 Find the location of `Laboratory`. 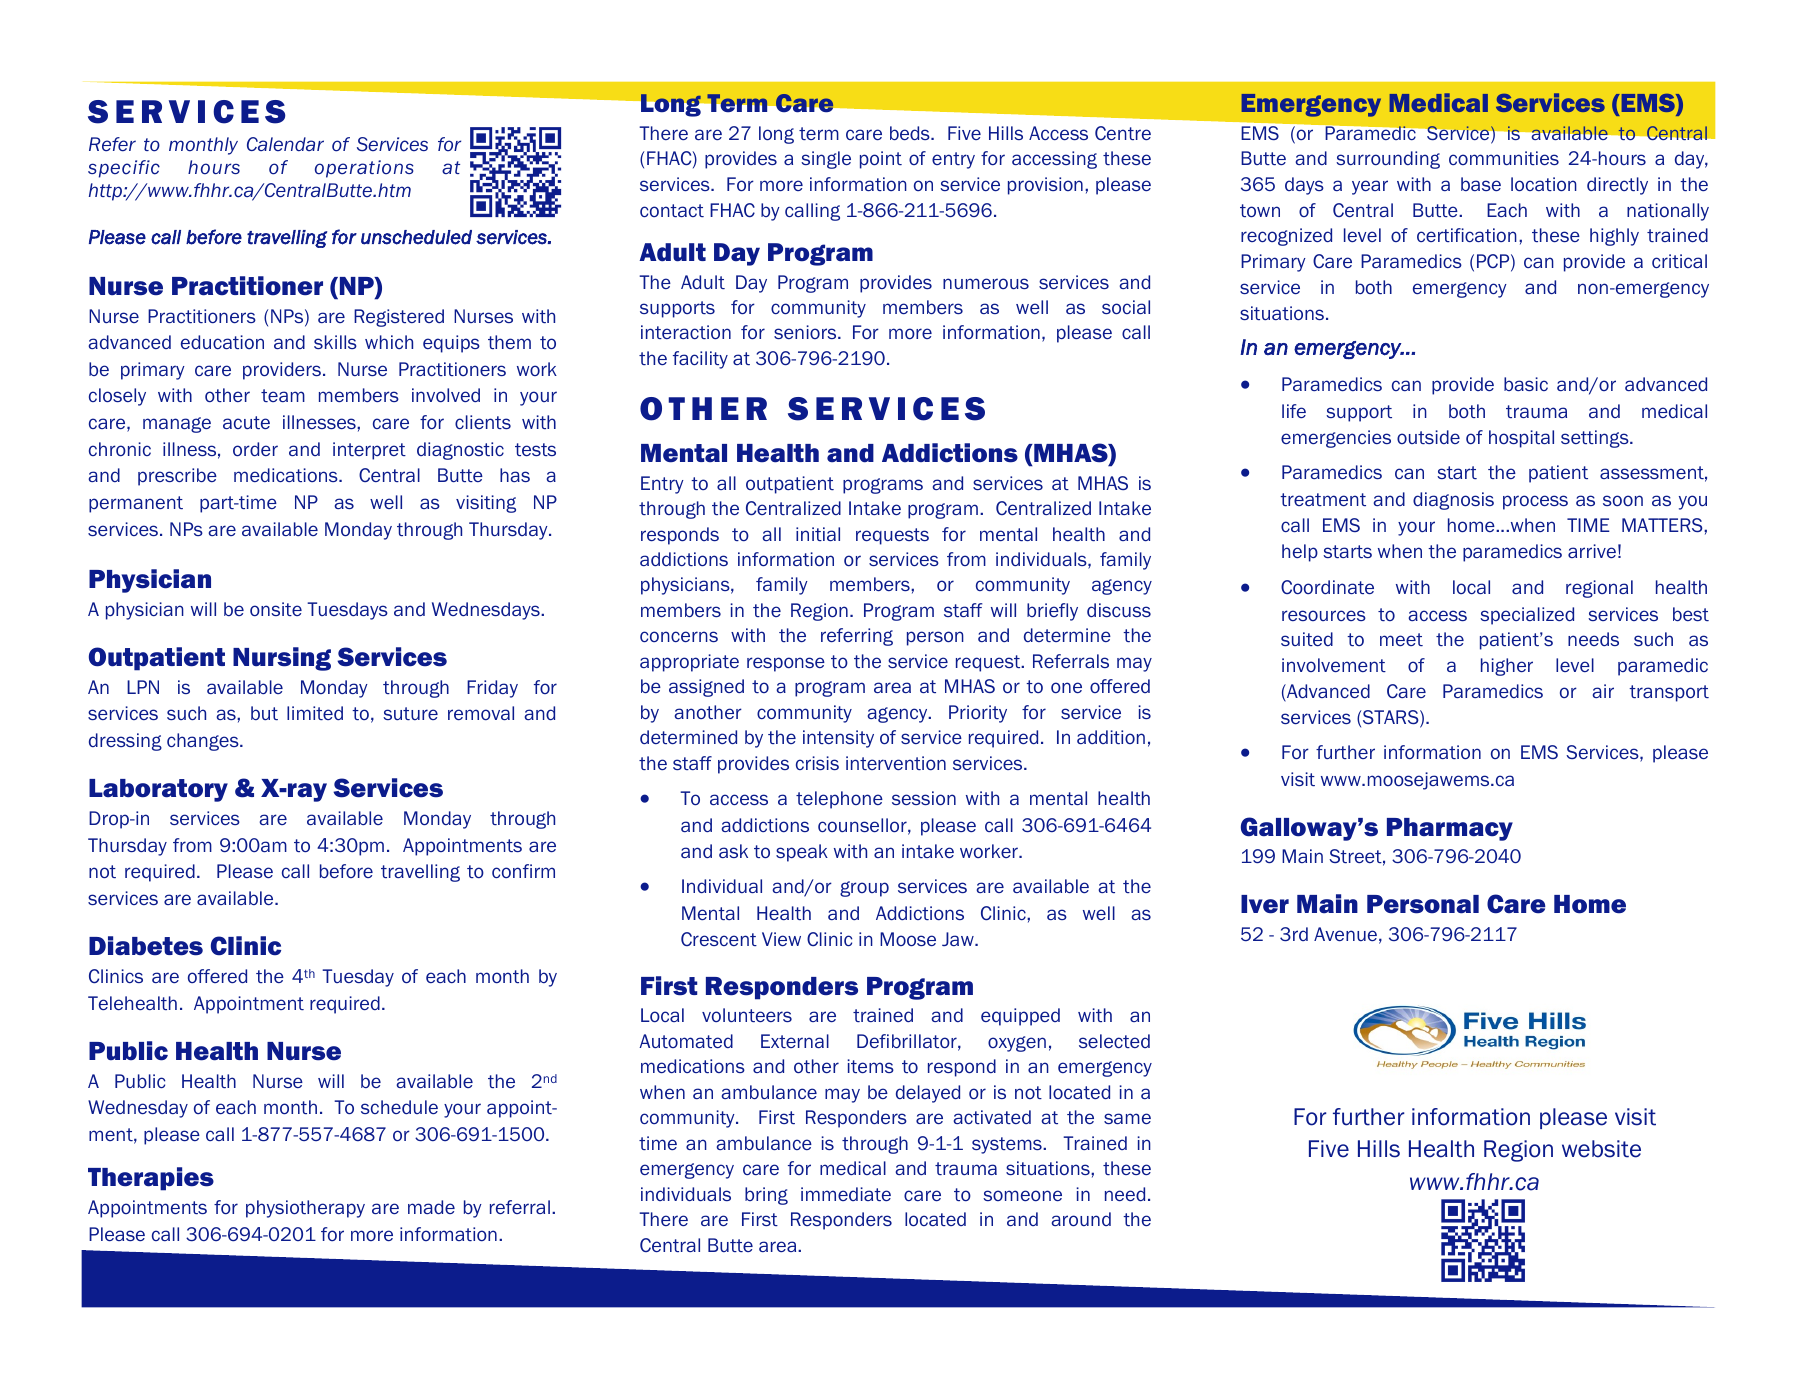

Laboratory is located at coordinates (158, 790).
